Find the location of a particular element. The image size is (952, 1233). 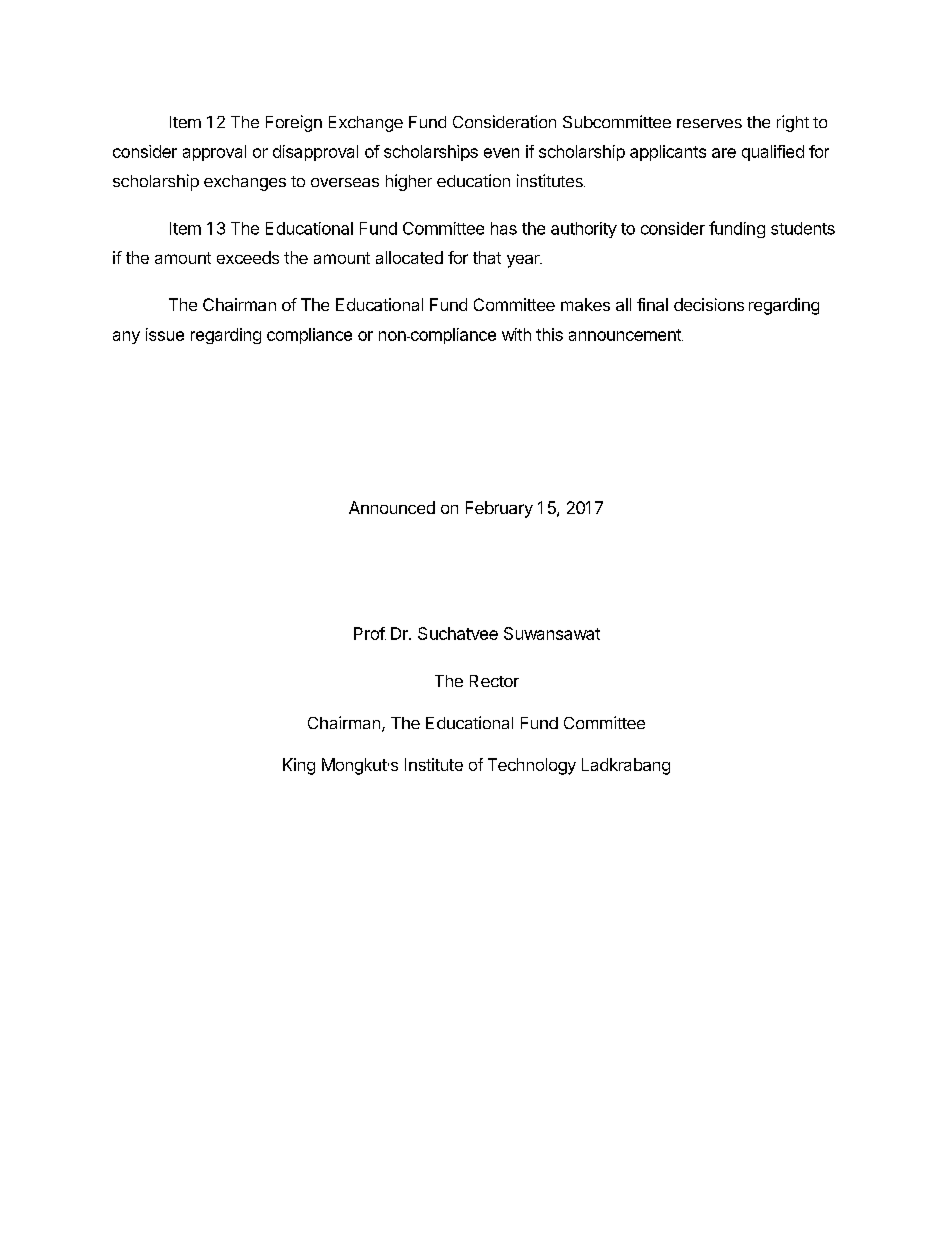

Announced is located at coordinates (392, 507).
